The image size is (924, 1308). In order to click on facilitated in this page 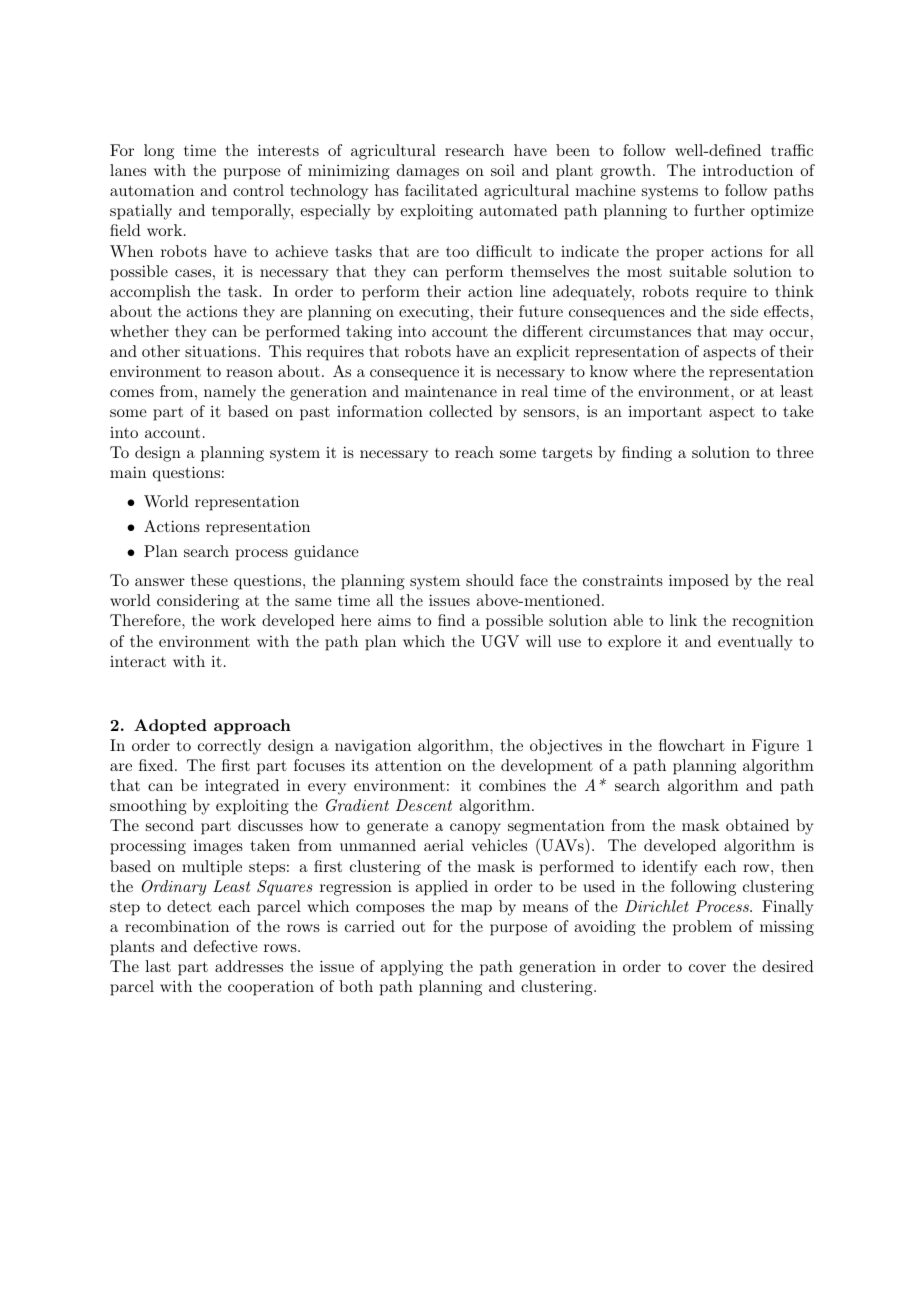, I will do `click(441, 190)`.
